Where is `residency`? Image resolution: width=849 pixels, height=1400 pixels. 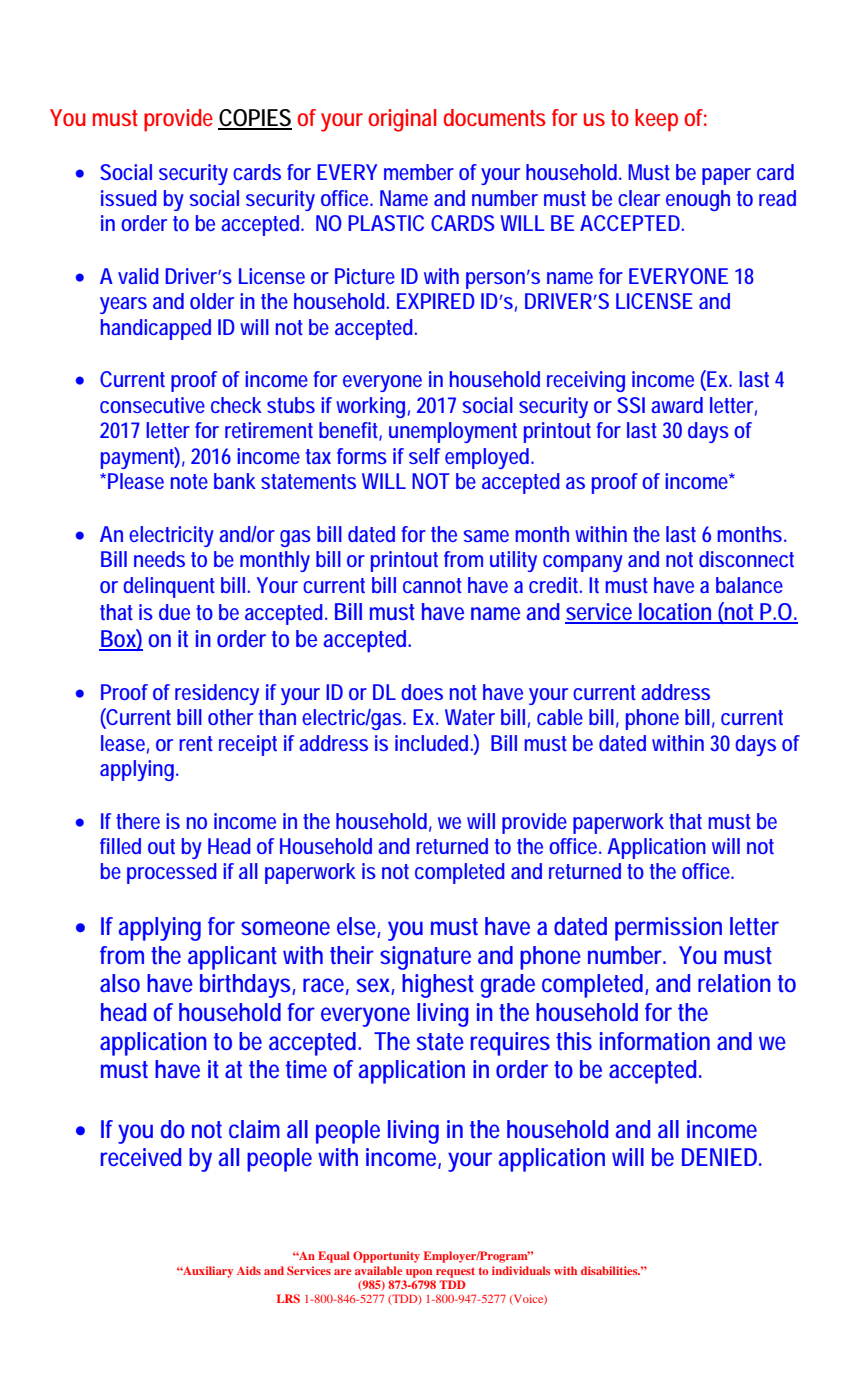 residency is located at coordinates (217, 694).
